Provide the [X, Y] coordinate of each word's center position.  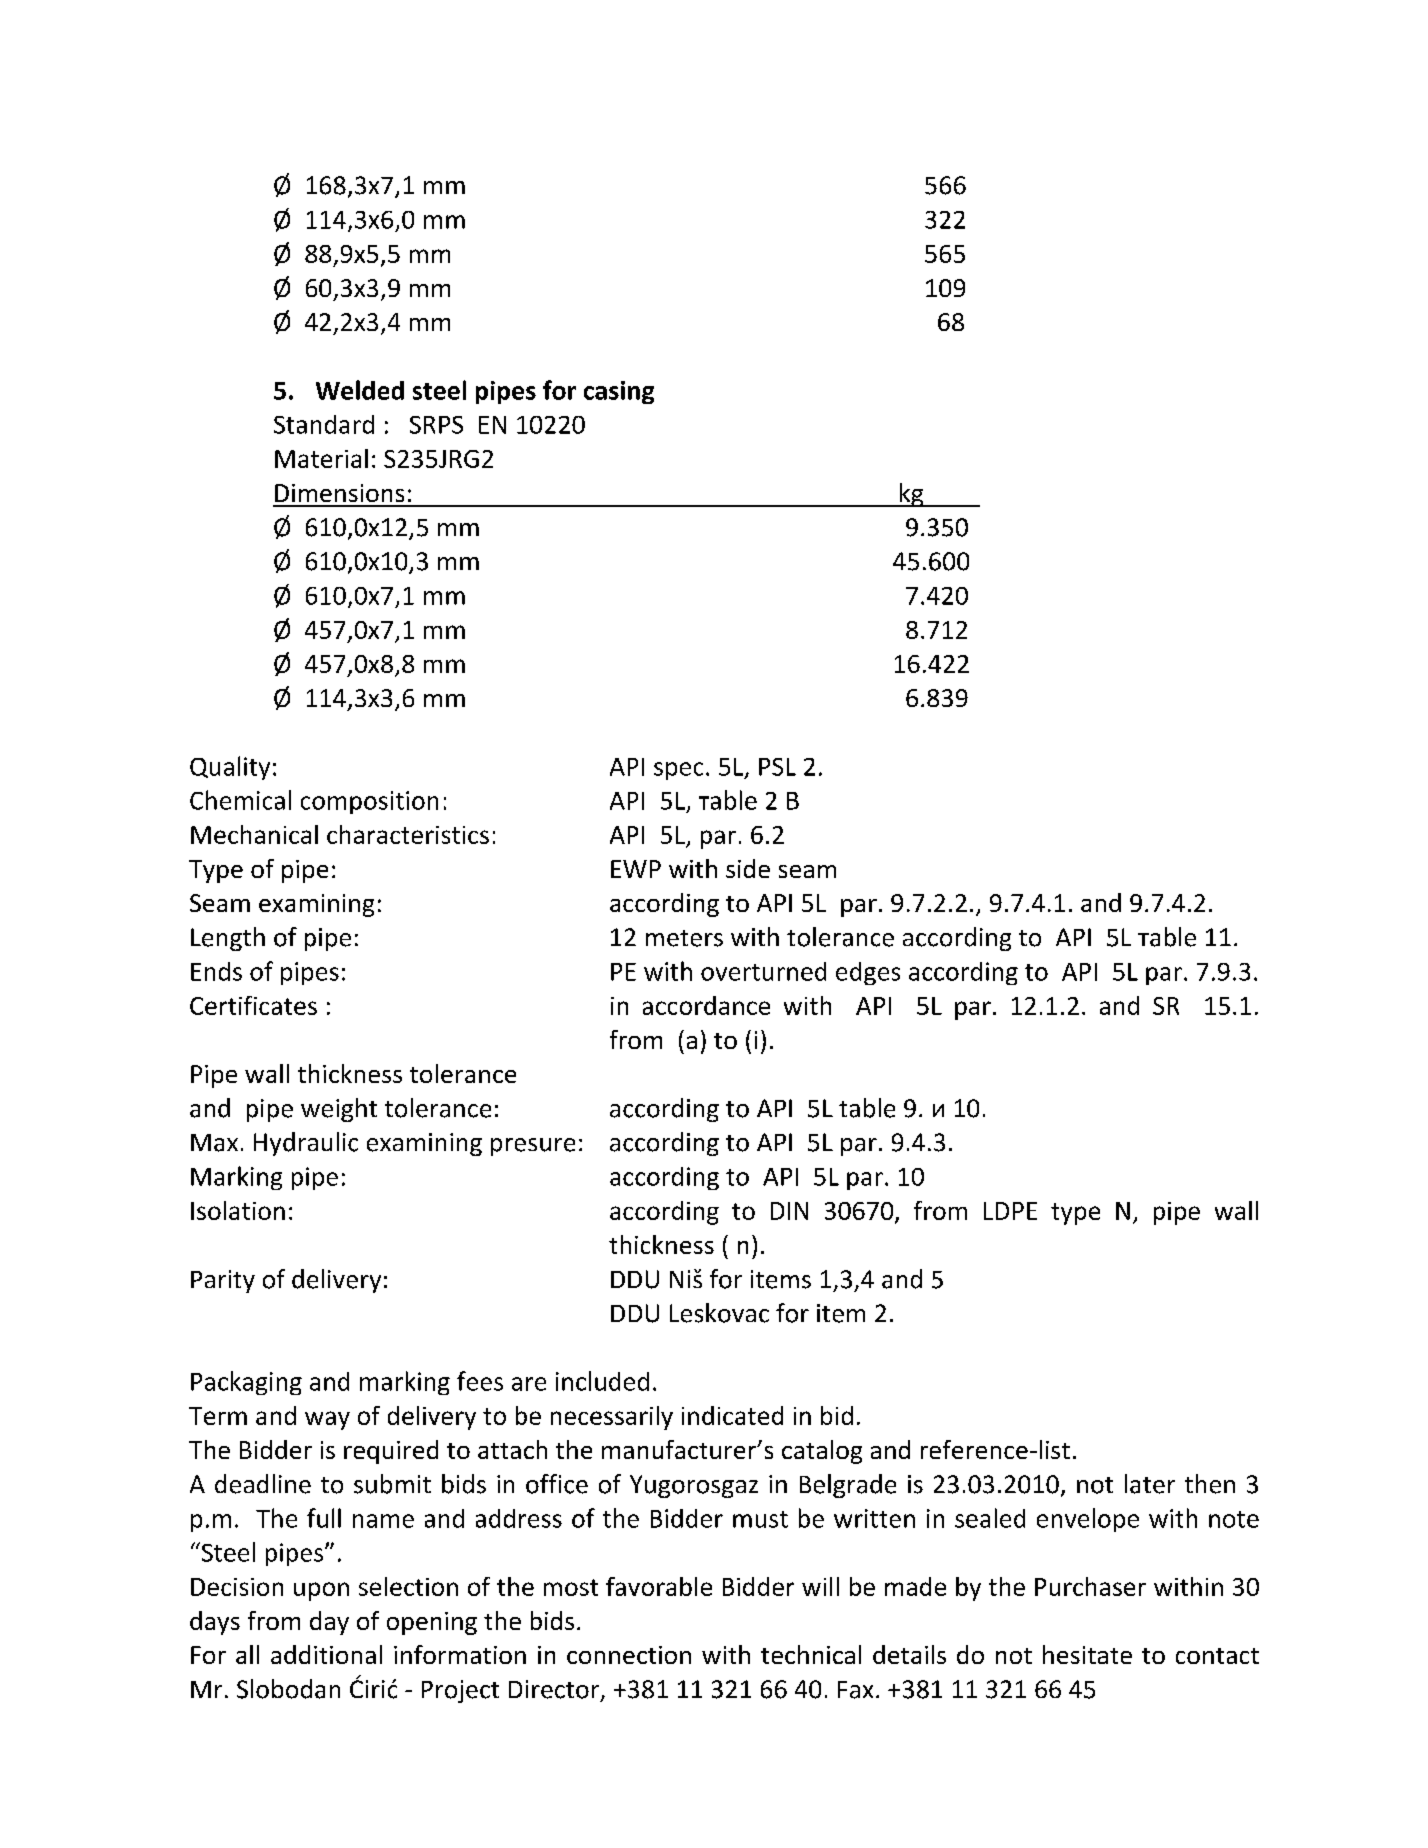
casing [619, 392]
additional [326, 1654]
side [748, 868]
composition [369, 802]
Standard [324, 424]
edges [868, 973]
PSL [777, 767]
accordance [706, 1005]
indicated [732, 1415]
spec [678, 771]
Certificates [253, 1005]
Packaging [246, 1383]
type [1075, 1214]
